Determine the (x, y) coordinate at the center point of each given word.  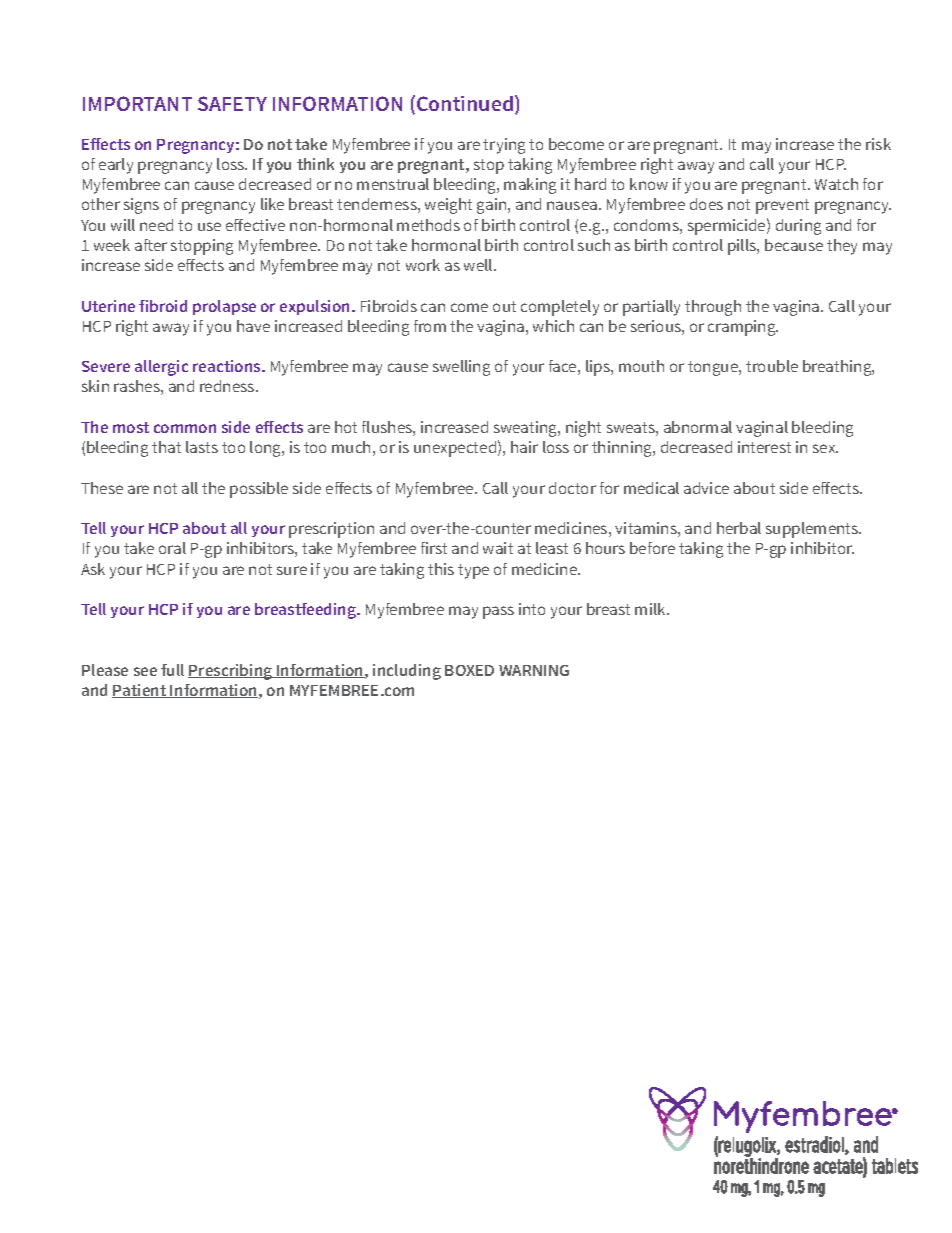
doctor (572, 488)
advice (706, 488)
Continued (465, 103)
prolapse (224, 307)
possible (259, 490)
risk (878, 144)
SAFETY (232, 103)
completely (560, 308)
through (713, 308)
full (172, 670)
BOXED (469, 670)
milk (651, 609)
